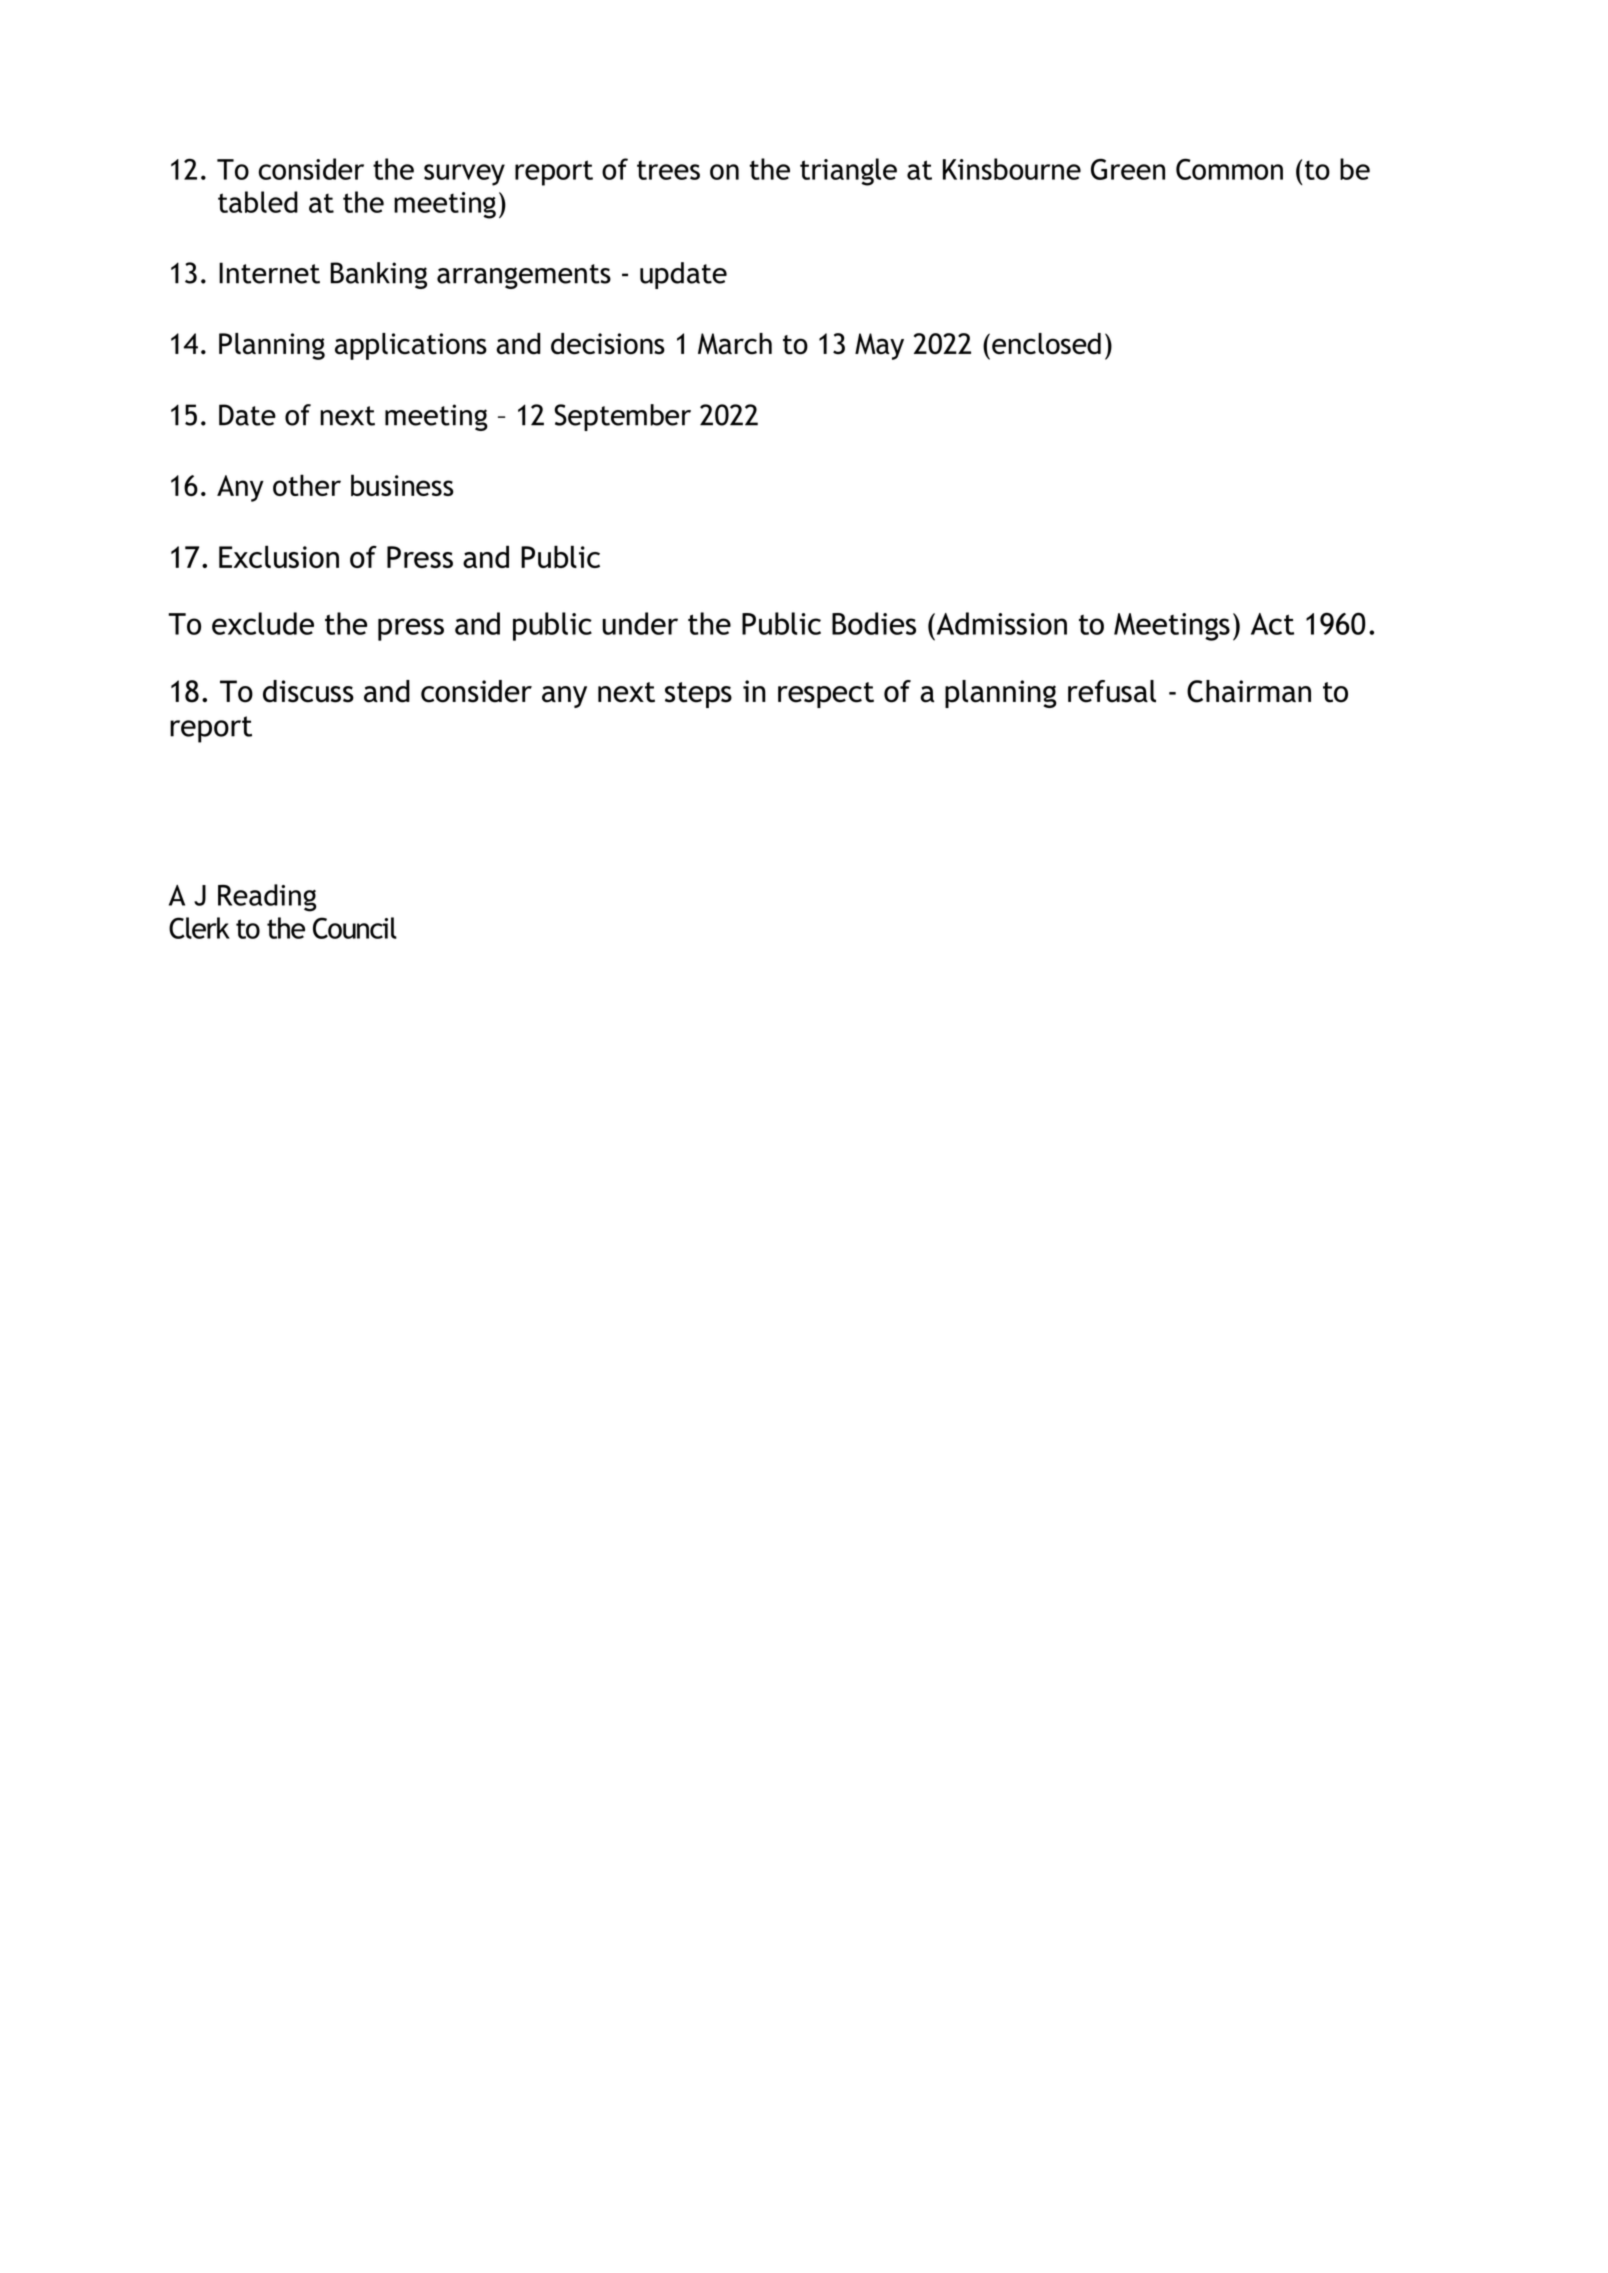 Image resolution: width=1608 pixels, height=2273 pixels. What do you see at coordinates (307, 485) in the page?
I see `other` at bounding box center [307, 485].
